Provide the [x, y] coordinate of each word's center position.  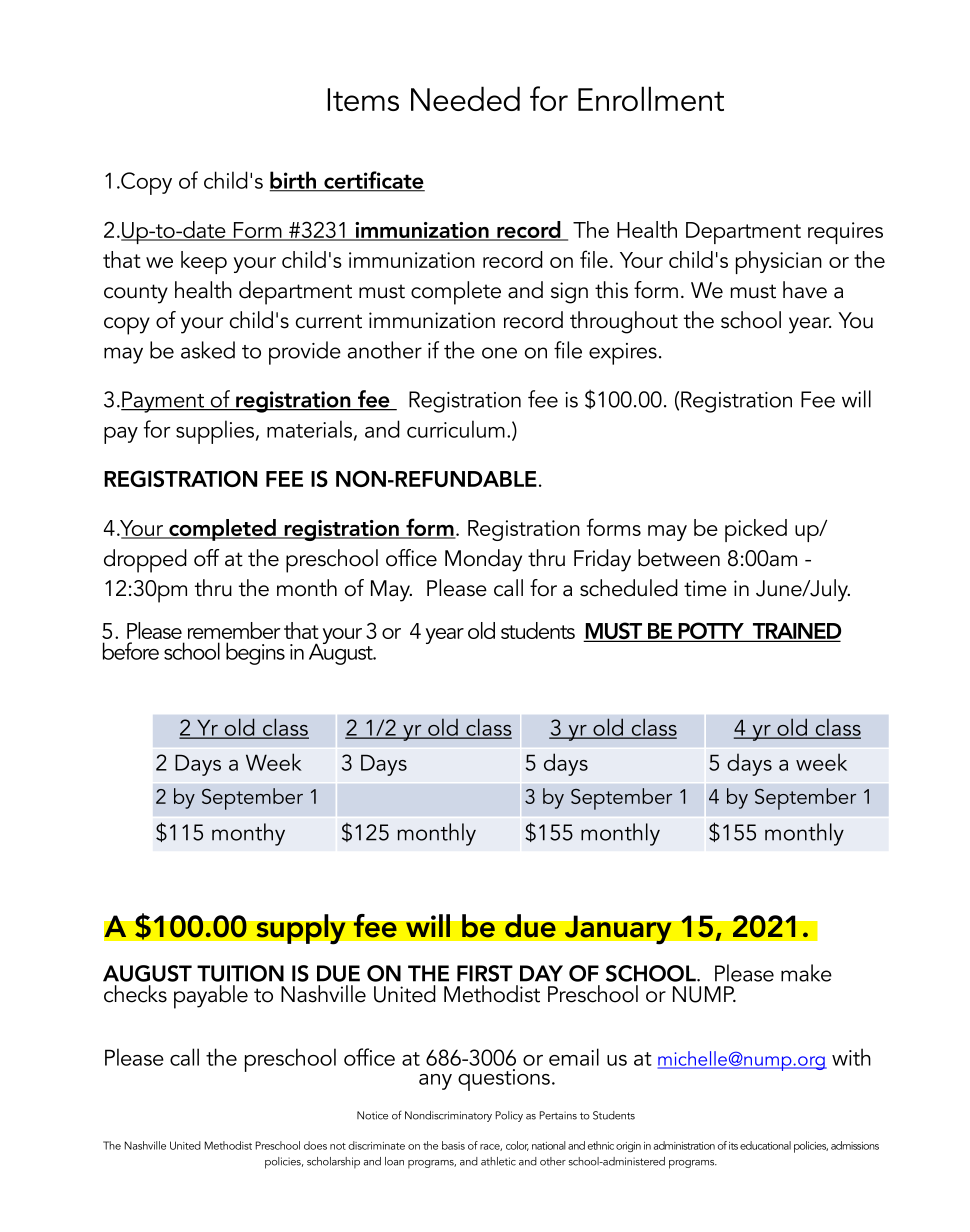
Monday [483, 560]
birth [294, 181]
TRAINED [796, 632]
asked [208, 350]
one [499, 353]
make [806, 973]
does [315, 1145]
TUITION [240, 973]
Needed [465, 98]
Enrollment [651, 98]
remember [234, 630]
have [805, 290]
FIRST [485, 973]
